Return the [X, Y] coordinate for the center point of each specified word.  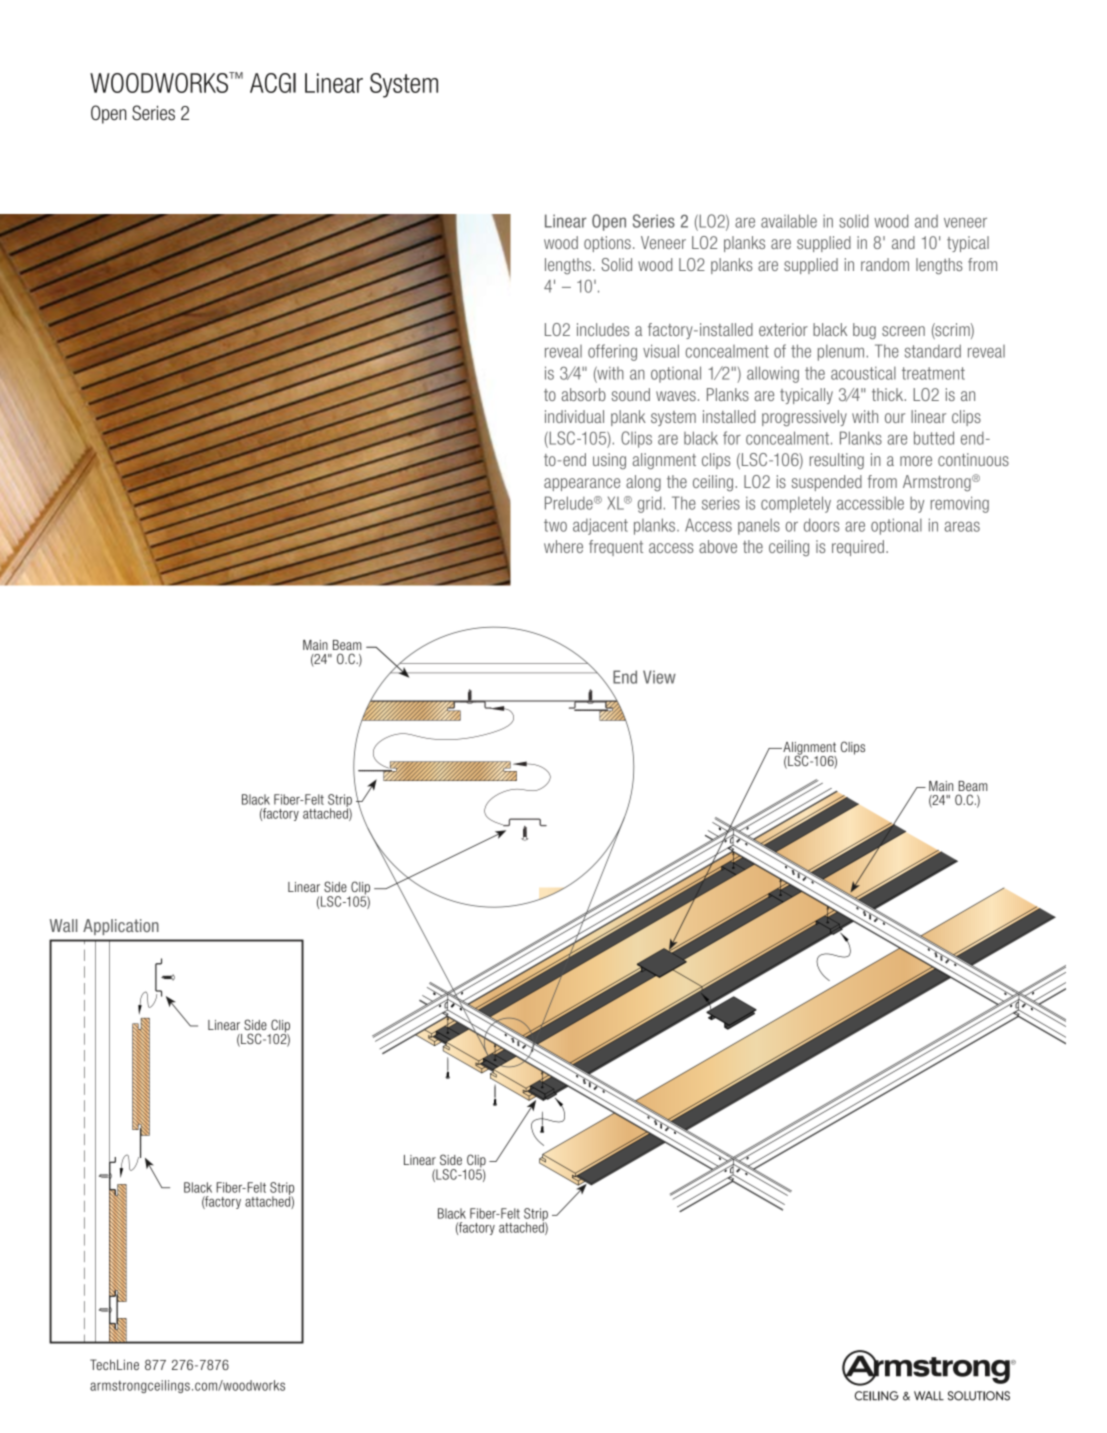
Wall [63, 925]
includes [603, 329]
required [858, 548]
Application [121, 927]
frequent [616, 548]
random [885, 264]
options [607, 244]
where [563, 546]
